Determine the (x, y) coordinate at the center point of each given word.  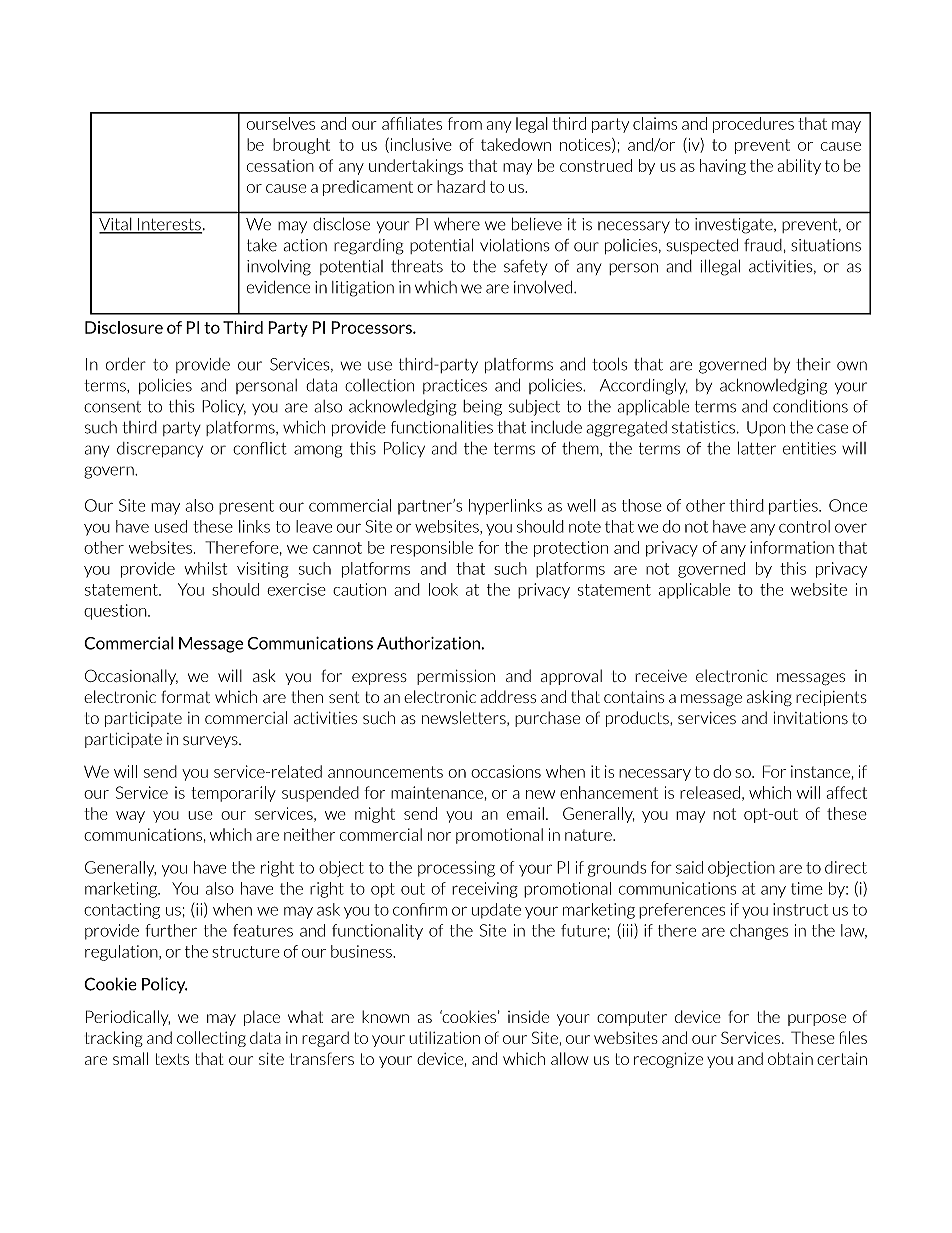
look (443, 589)
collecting (211, 1039)
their (813, 364)
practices (455, 386)
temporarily (233, 794)
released (710, 792)
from (465, 123)
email (525, 813)
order (126, 364)
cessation (280, 165)
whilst (206, 568)
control (804, 526)
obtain (790, 1058)
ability (799, 167)
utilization (444, 1037)
